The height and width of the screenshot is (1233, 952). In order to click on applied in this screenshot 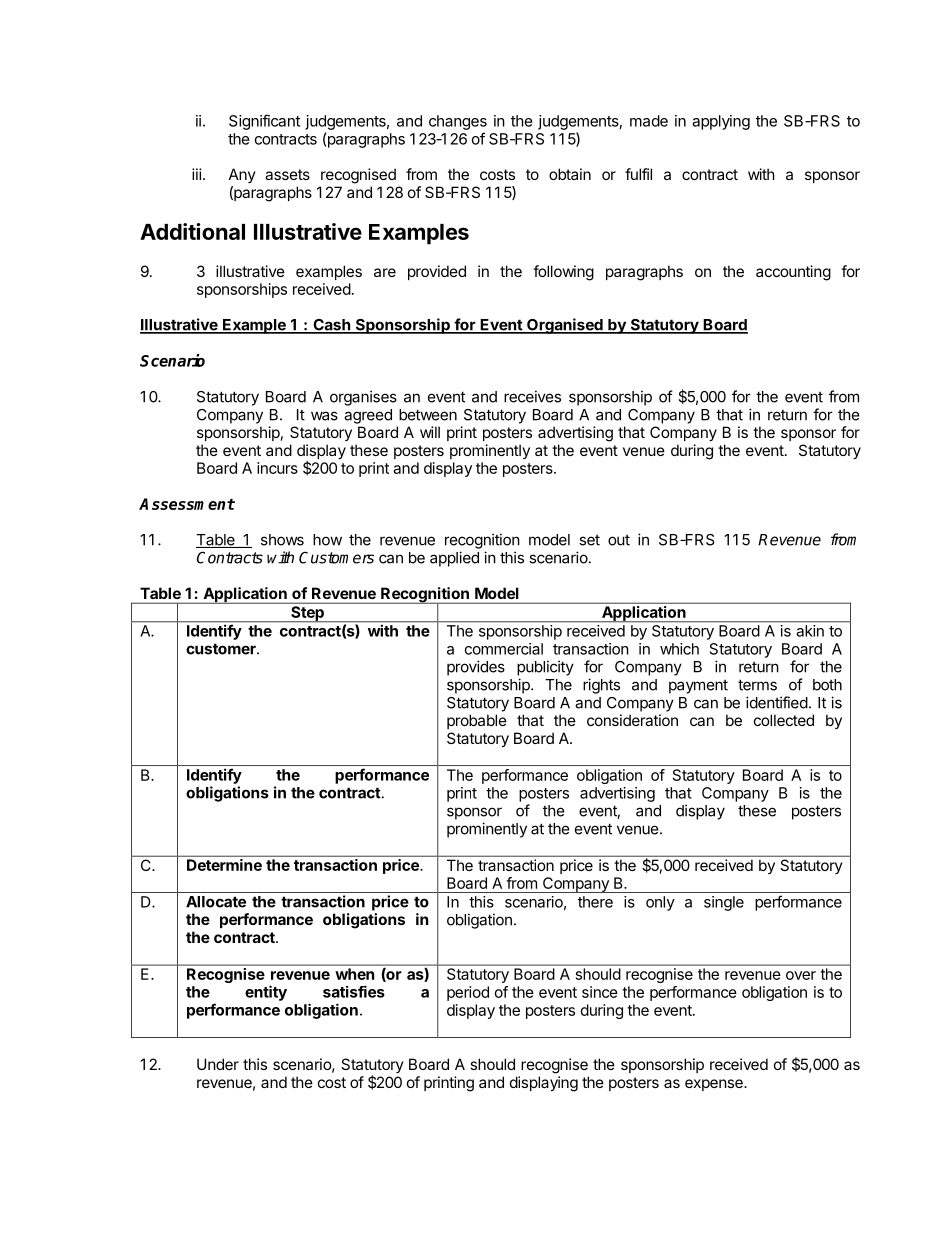, I will do `click(454, 559)`.
